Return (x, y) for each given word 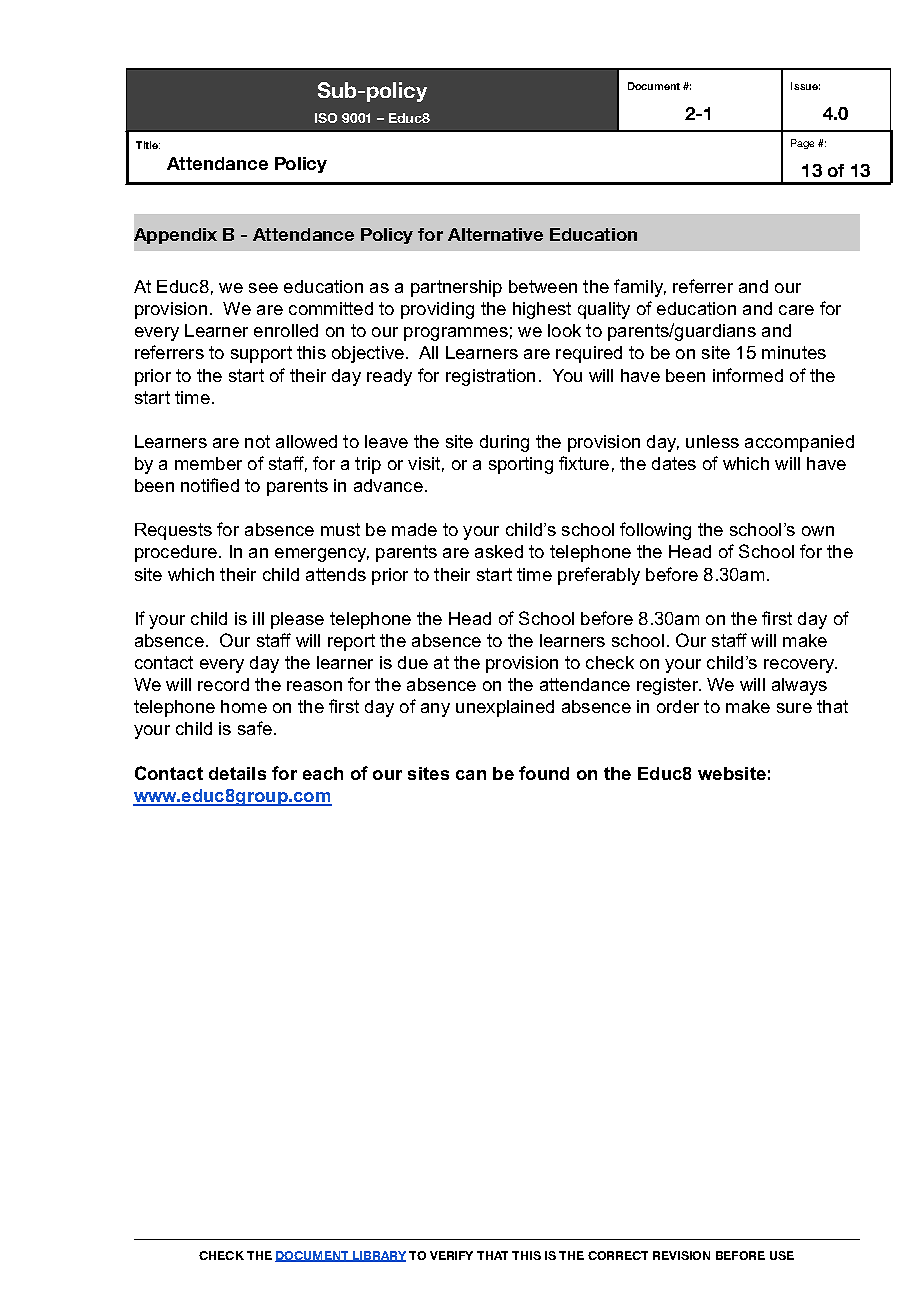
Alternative (495, 234)
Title (148, 145)
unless (712, 441)
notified (210, 485)
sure (794, 708)
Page (802, 144)
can (471, 775)
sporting (521, 465)
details (237, 773)
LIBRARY (378, 1256)
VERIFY (451, 1255)
